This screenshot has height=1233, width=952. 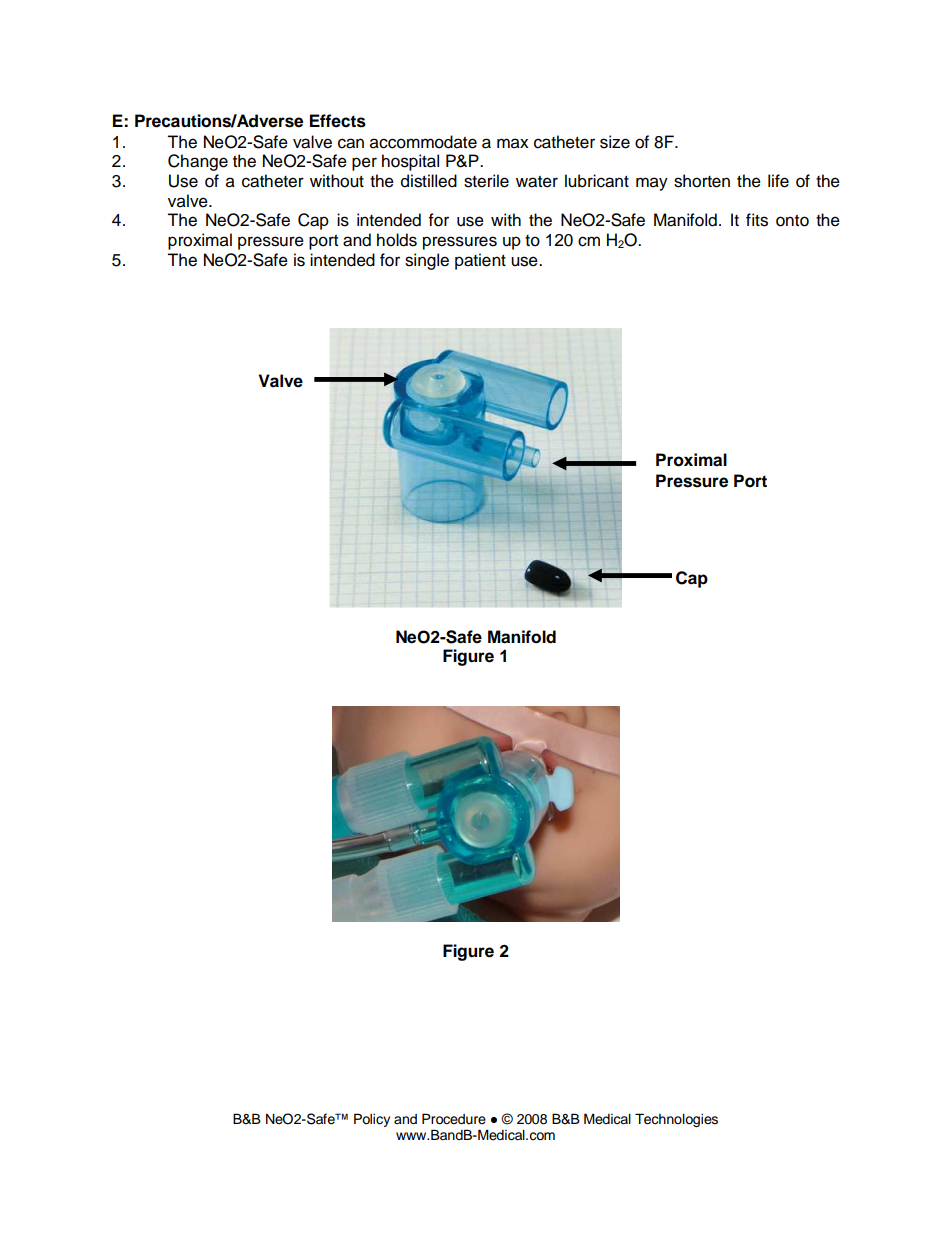 I want to click on fits, so click(x=757, y=220).
